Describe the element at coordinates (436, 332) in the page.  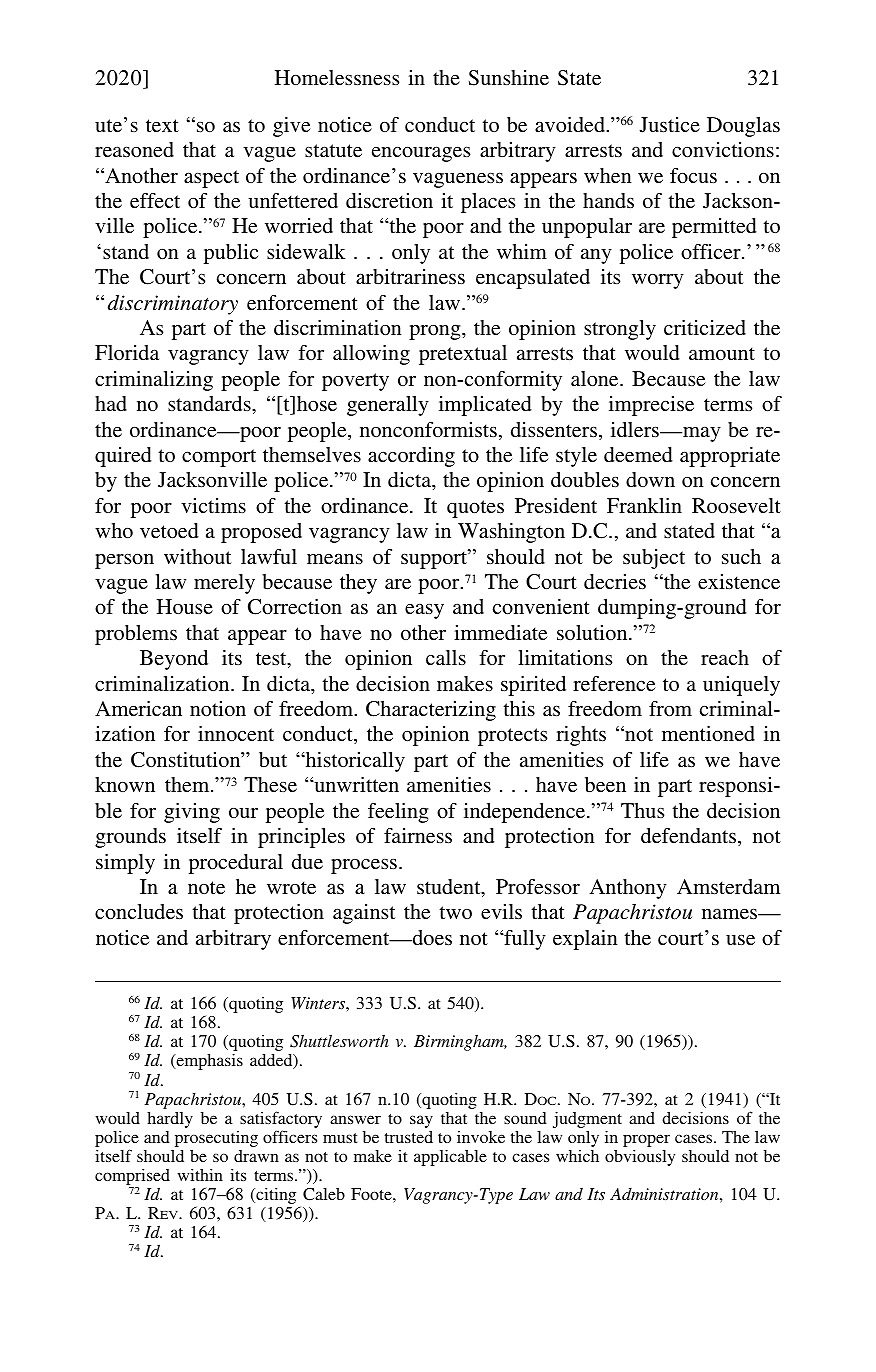
I see `prong` at that location.
